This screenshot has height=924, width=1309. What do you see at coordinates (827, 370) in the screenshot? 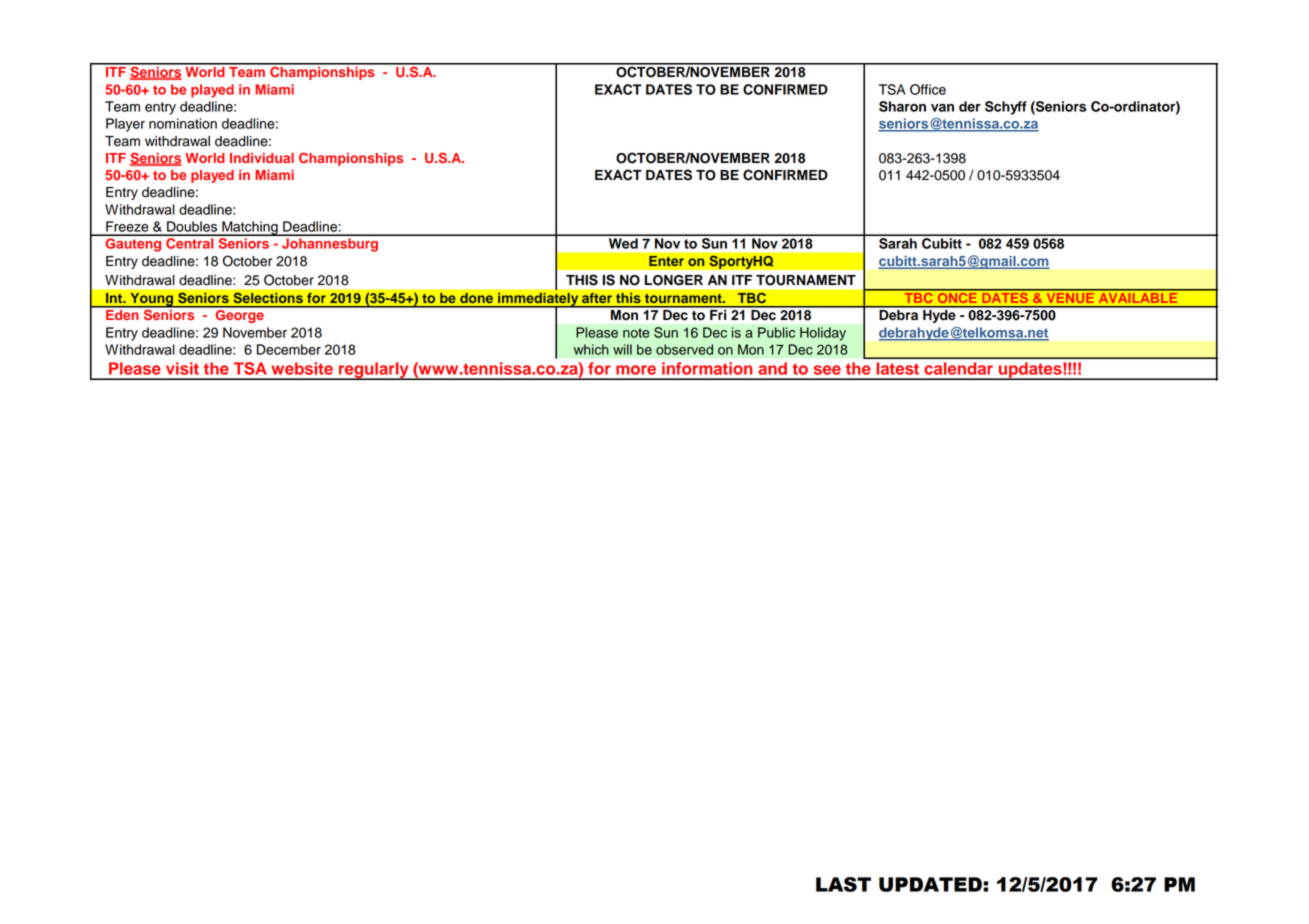
I see `see` at bounding box center [827, 370].
